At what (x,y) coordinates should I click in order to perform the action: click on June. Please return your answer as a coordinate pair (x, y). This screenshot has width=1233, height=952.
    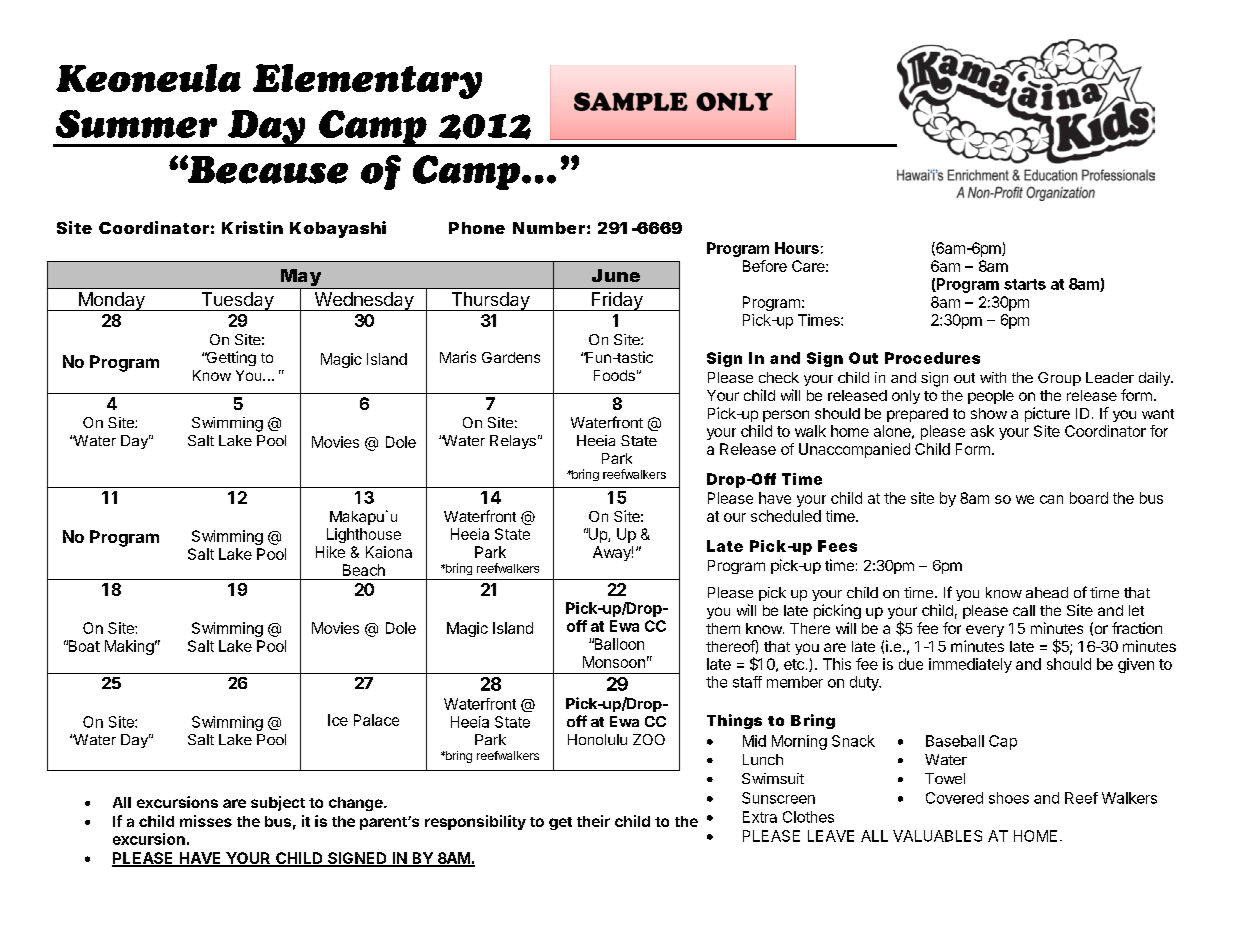
    Looking at the image, I should click on (616, 275).
